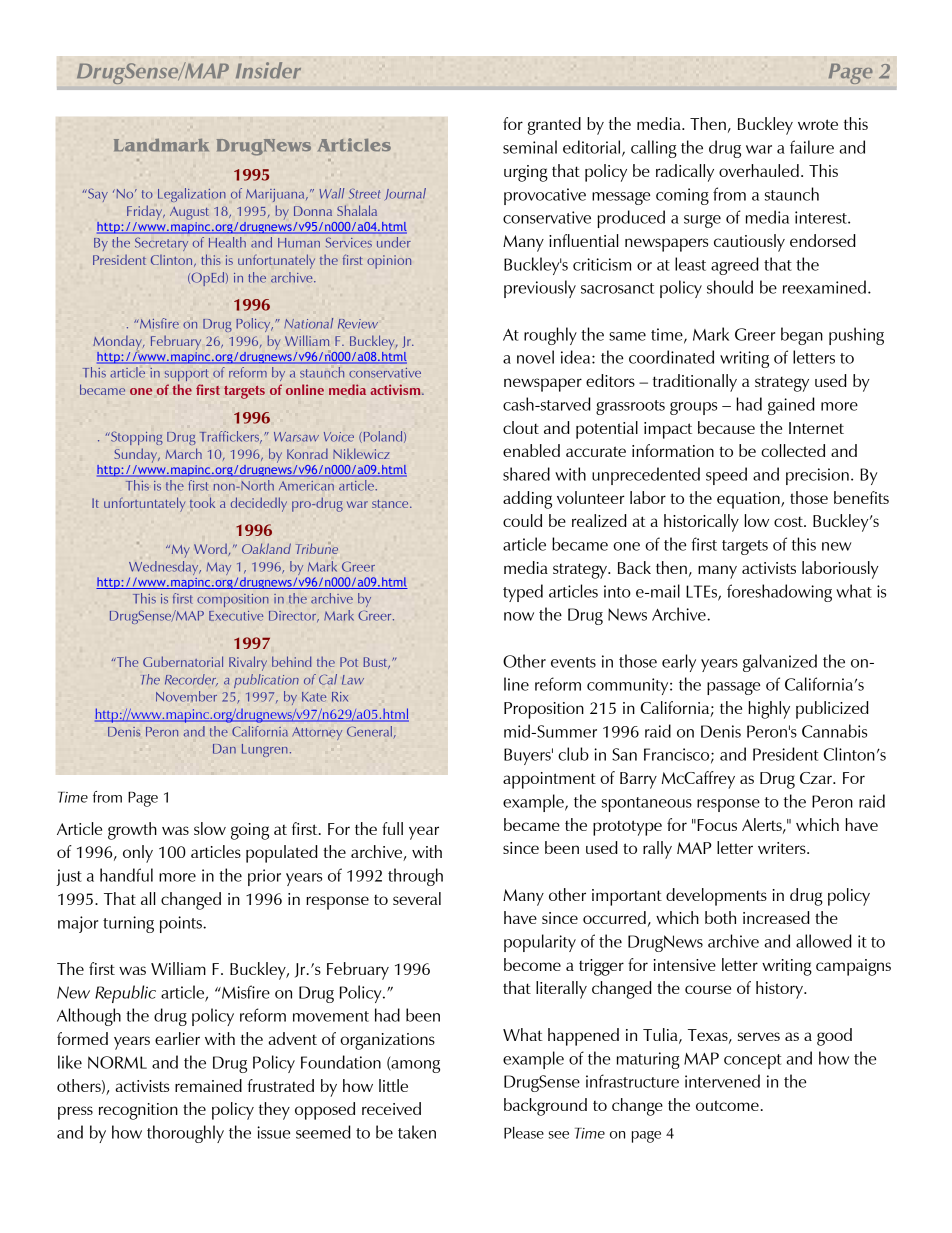 Image resolution: width=952 pixels, height=1233 pixels. Describe the element at coordinates (779, 593) in the page. I see `foreshadowing` at that location.
